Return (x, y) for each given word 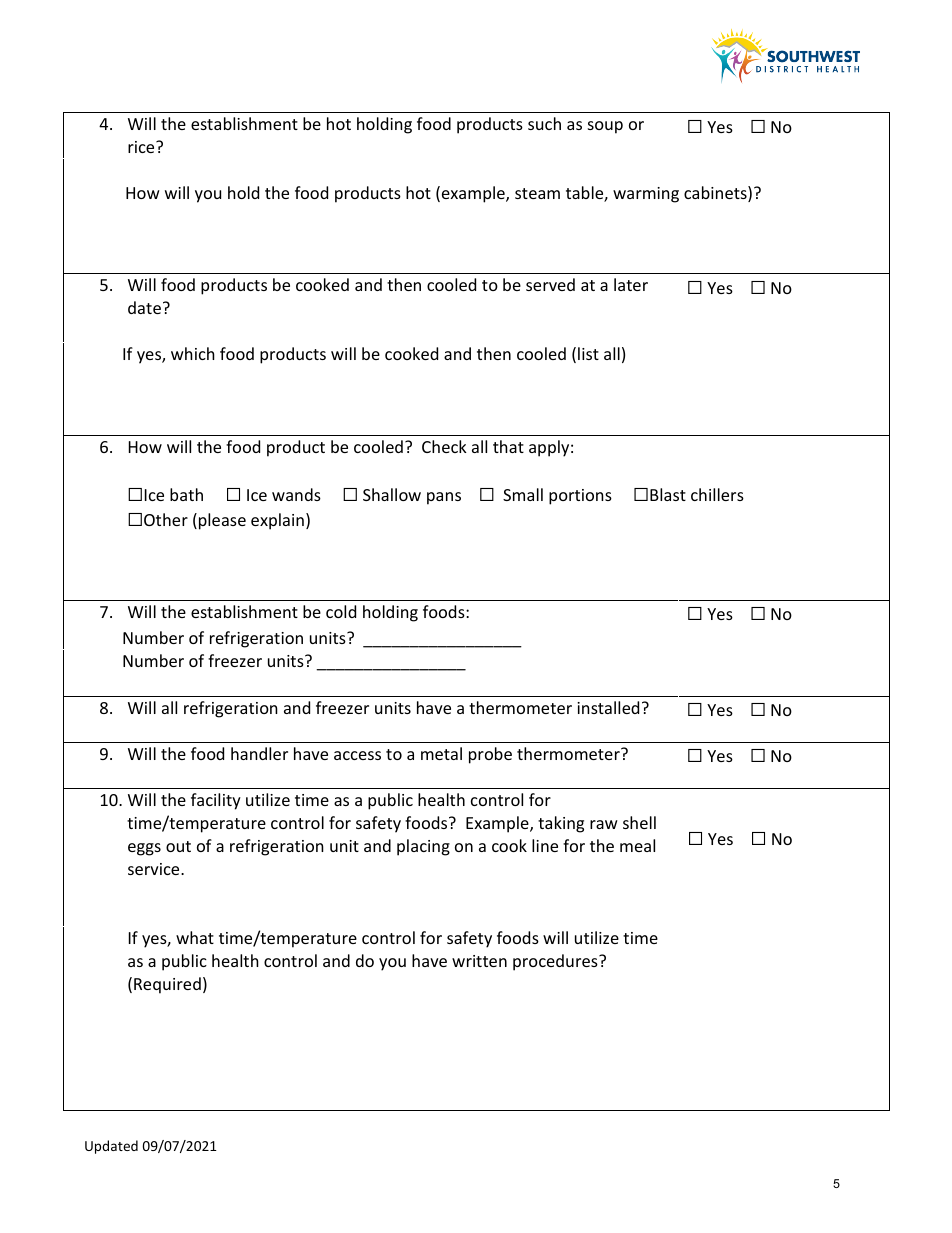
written (479, 961)
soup (605, 127)
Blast (668, 494)
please (222, 521)
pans (444, 498)
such (544, 123)
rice (142, 147)
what (195, 937)
